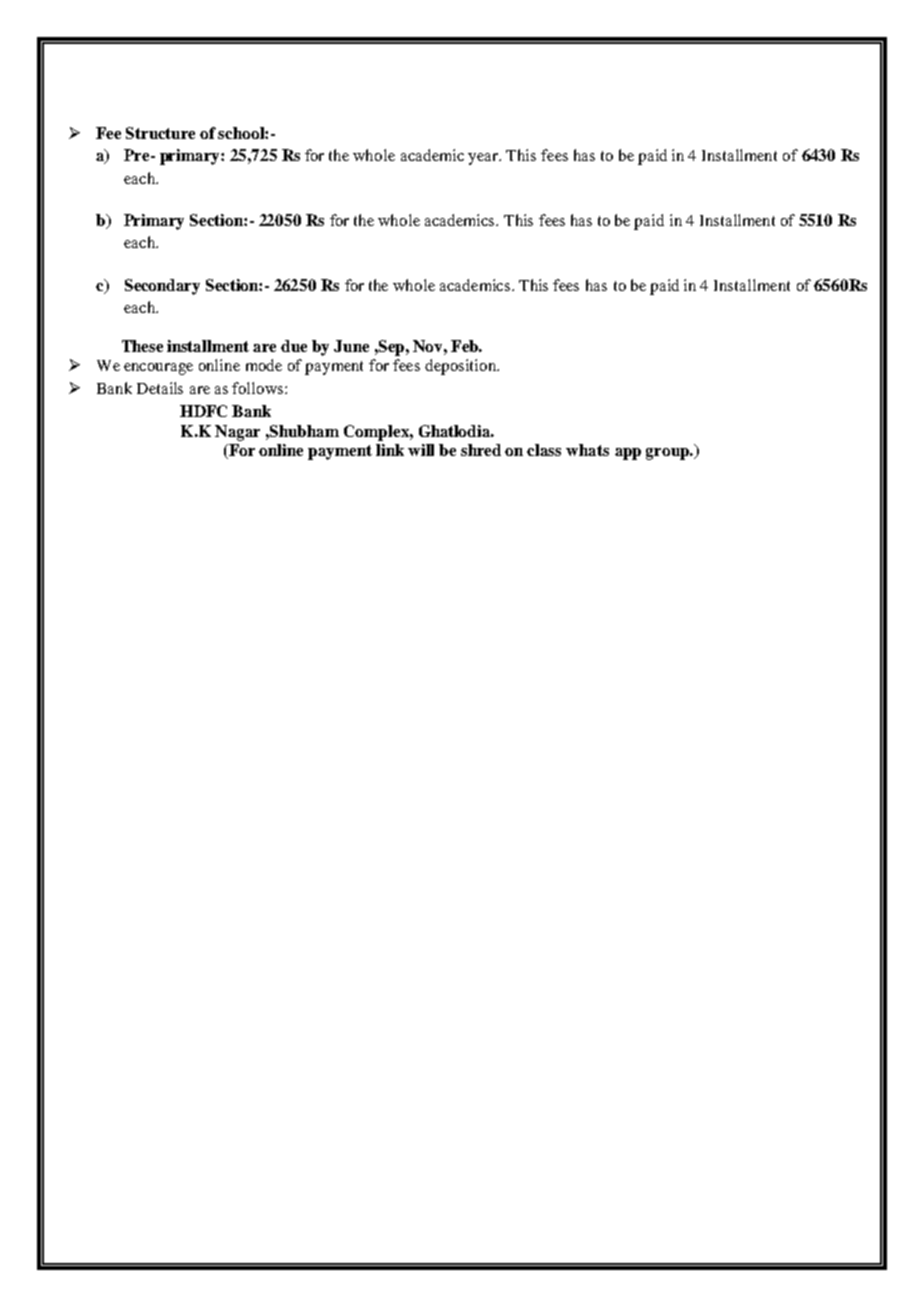 The height and width of the screenshot is (1307, 924). Describe the element at coordinates (160, 133) in the screenshot. I see `Structure` at that location.
